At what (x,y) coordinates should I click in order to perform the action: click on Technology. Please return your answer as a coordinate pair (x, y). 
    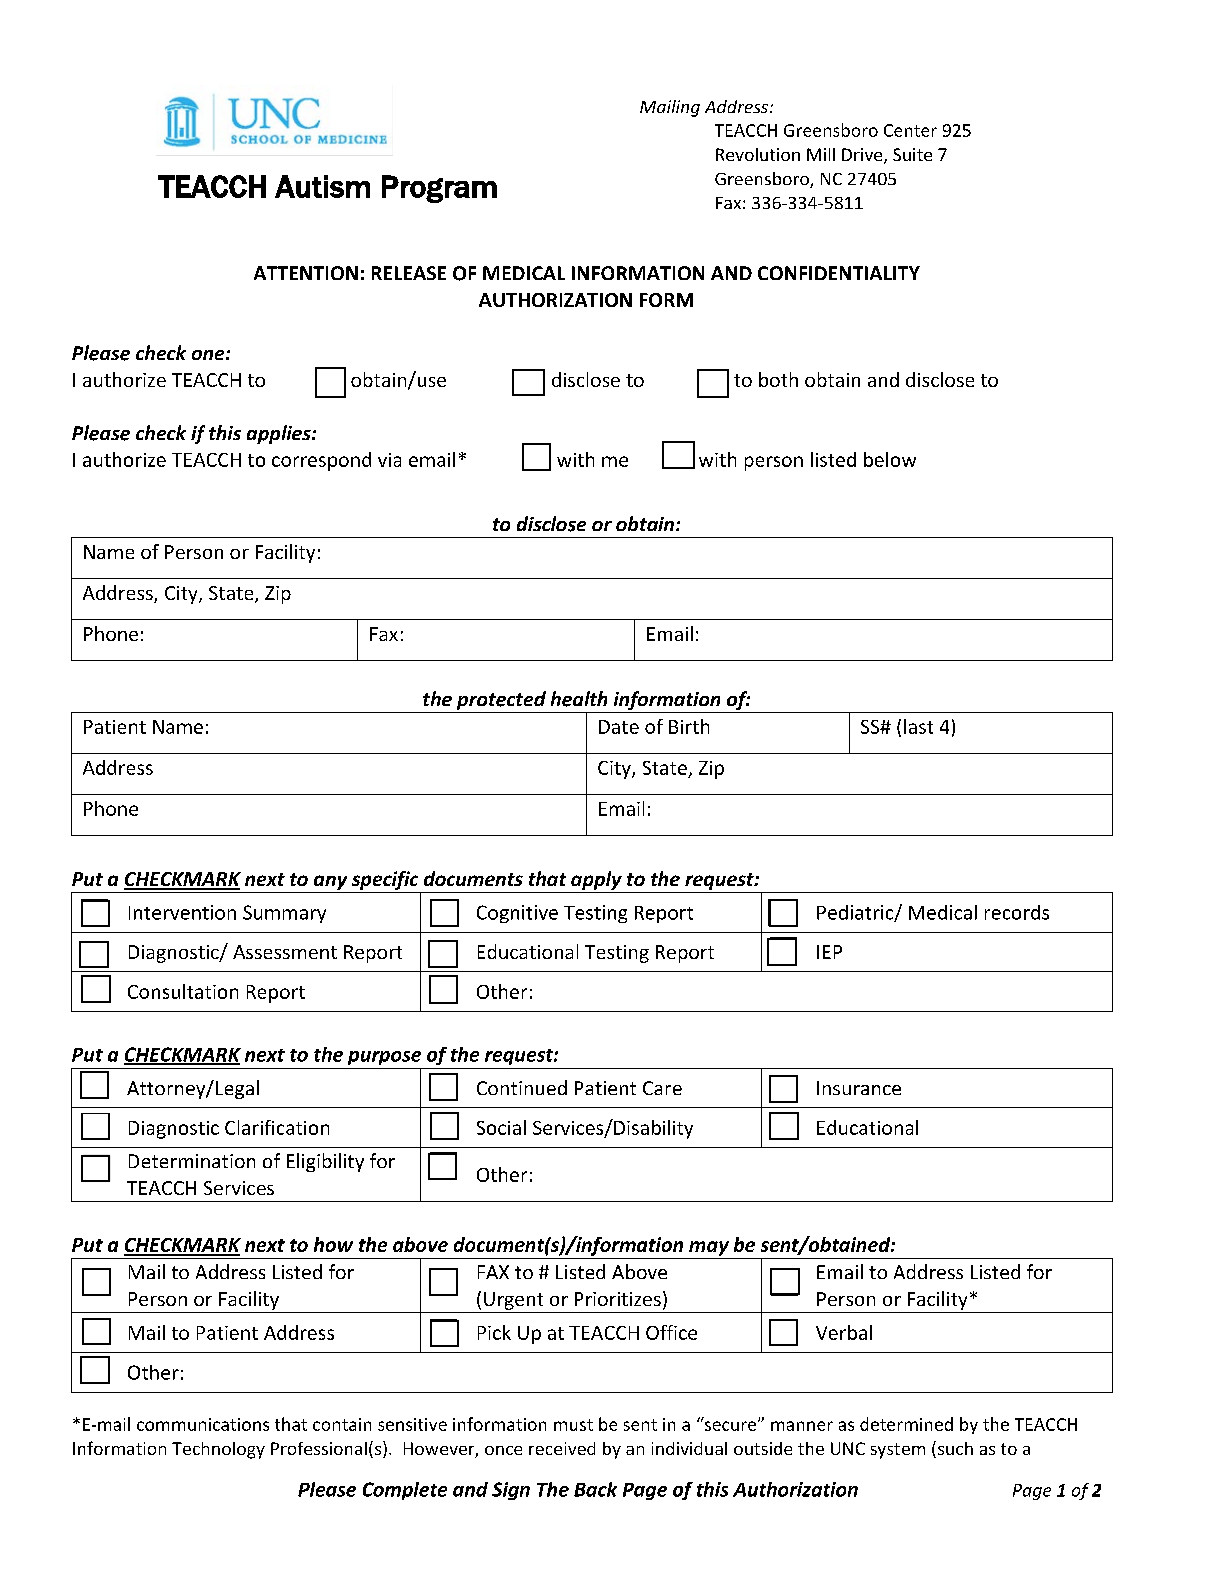
    Looking at the image, I should click on (218, 1450).
